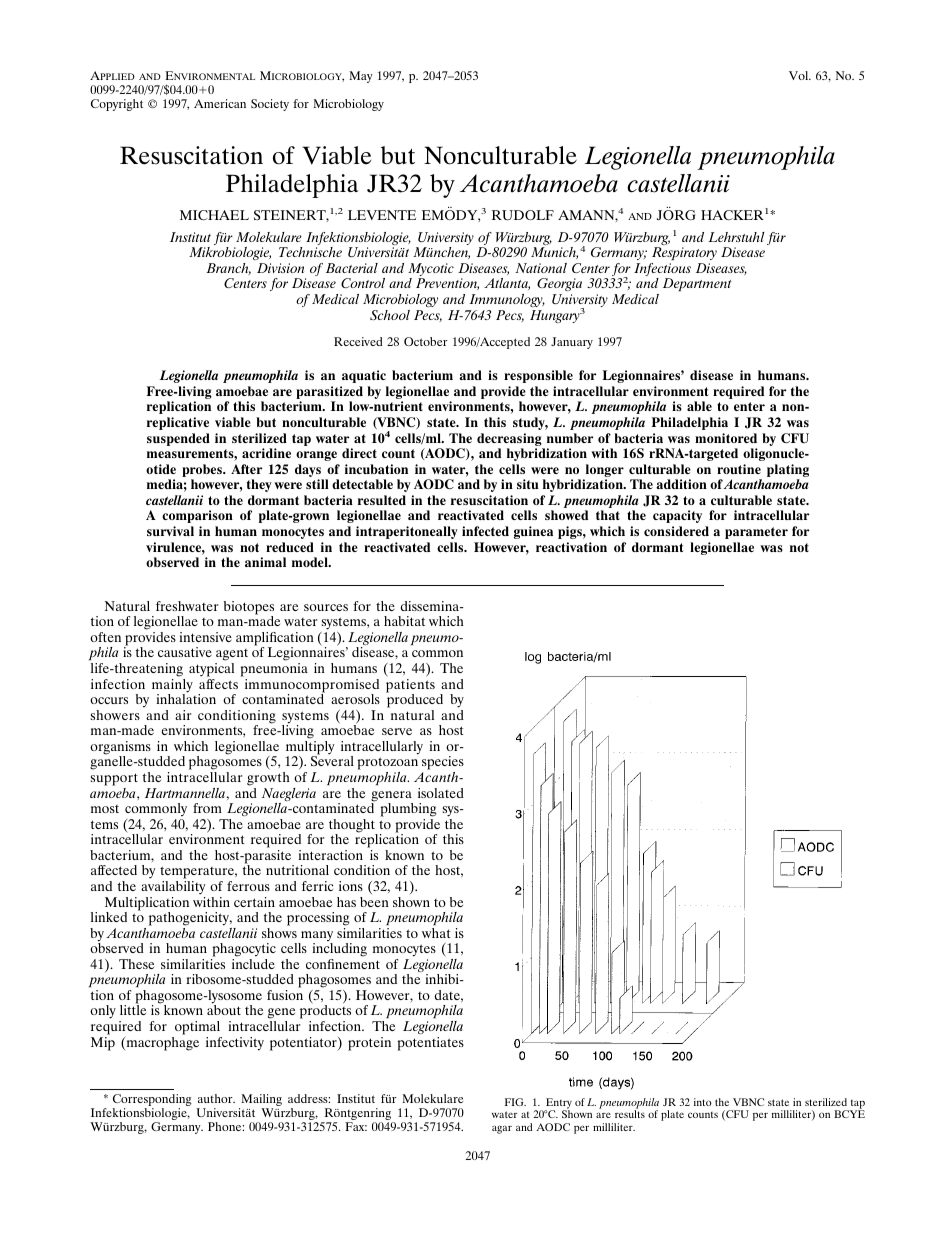 The image size is (952, 1233). Describe the element at coordinates (515, 1102) in the document. I see `FIG` at that location.
